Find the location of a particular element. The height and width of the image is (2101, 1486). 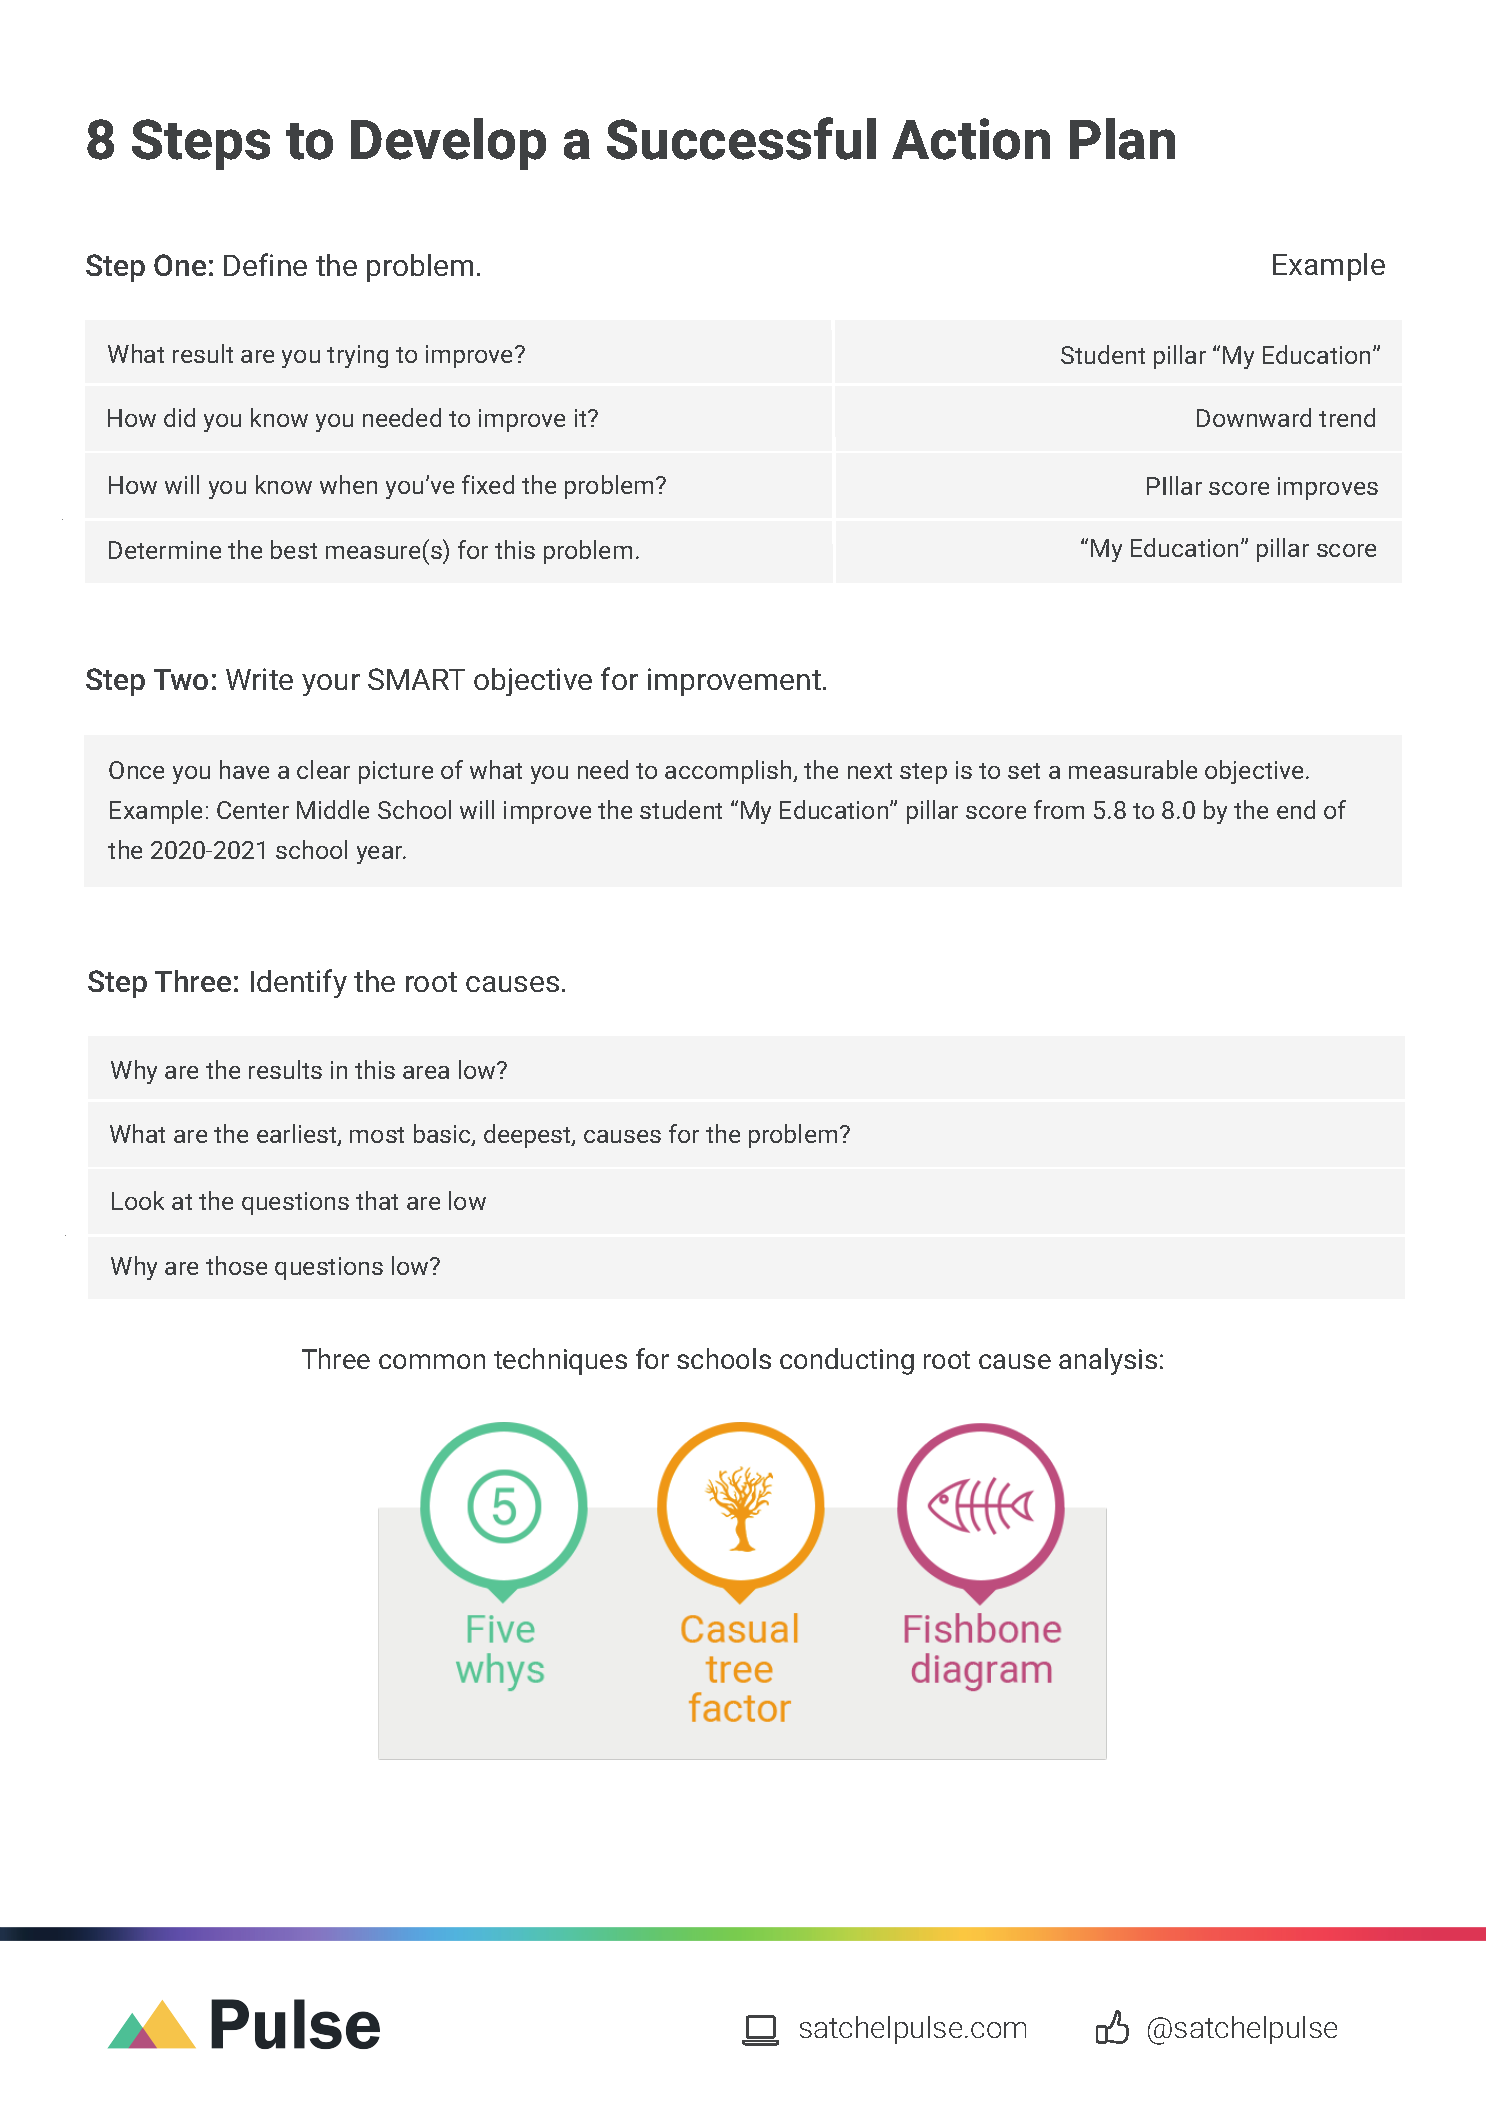

Plan is located at coordinates (1122, 139).
